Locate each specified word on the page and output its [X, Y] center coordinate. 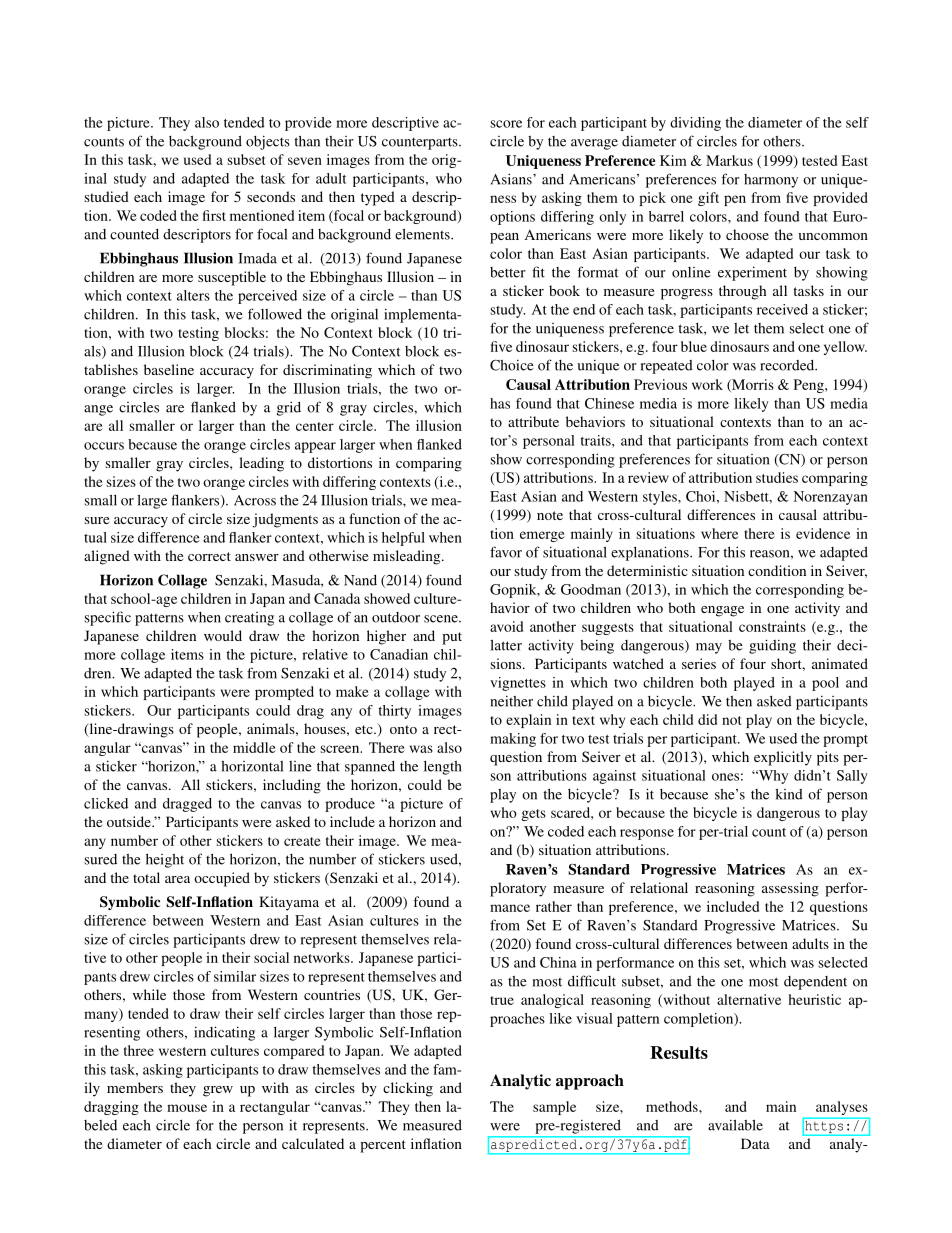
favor [506, 552]
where [719, 533]
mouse [187, 1108]
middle [254, 747]
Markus [729, 160]
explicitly [783, 758]
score [506, 124]
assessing [790, 889]
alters [193, 295]
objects [268, 142]
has [500, 403]
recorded [788, 365]
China [558, 962]
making [513, 740]
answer [257, 557]
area [177, 879]
